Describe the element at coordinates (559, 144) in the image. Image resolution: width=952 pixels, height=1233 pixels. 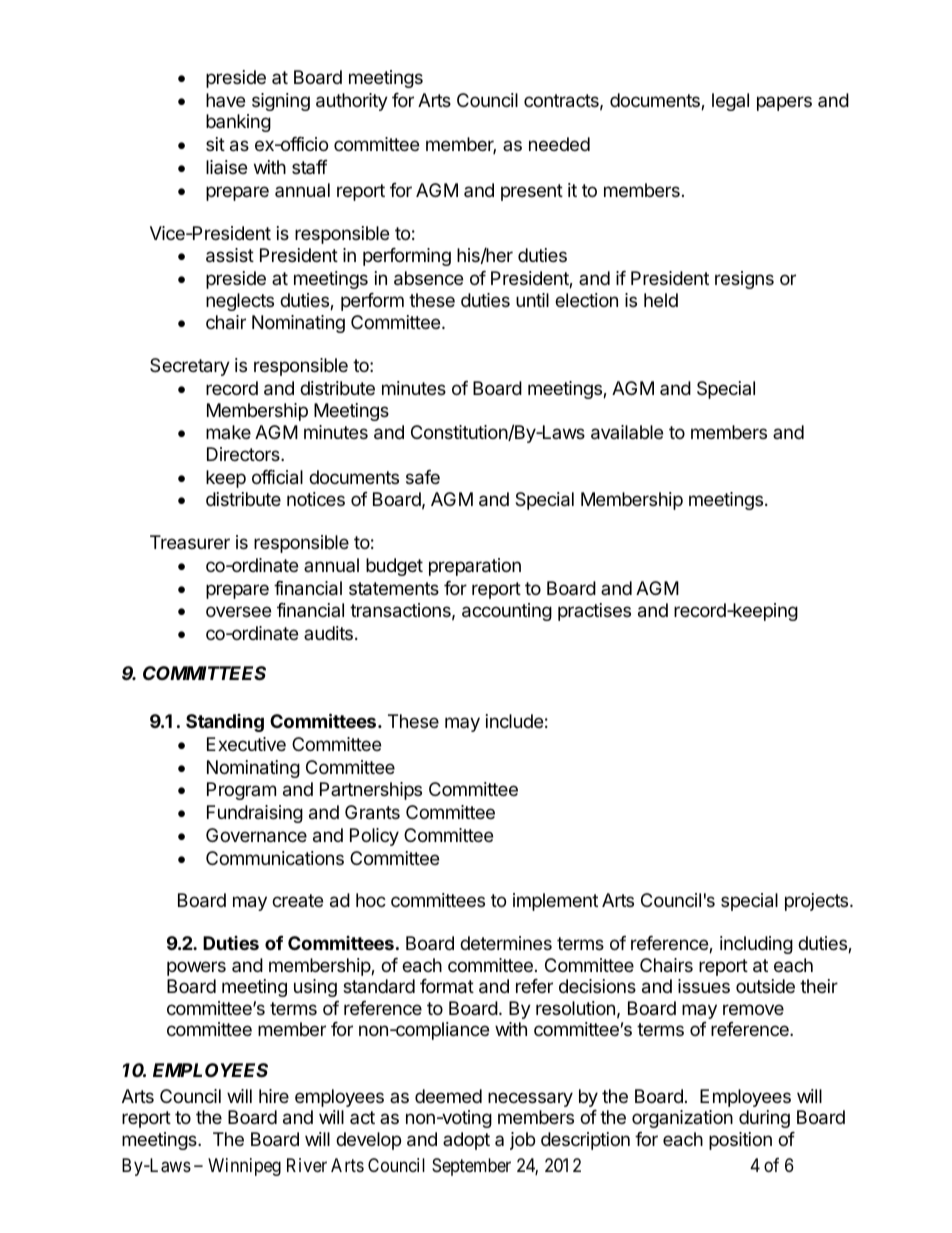
I see `needed` at that location.
